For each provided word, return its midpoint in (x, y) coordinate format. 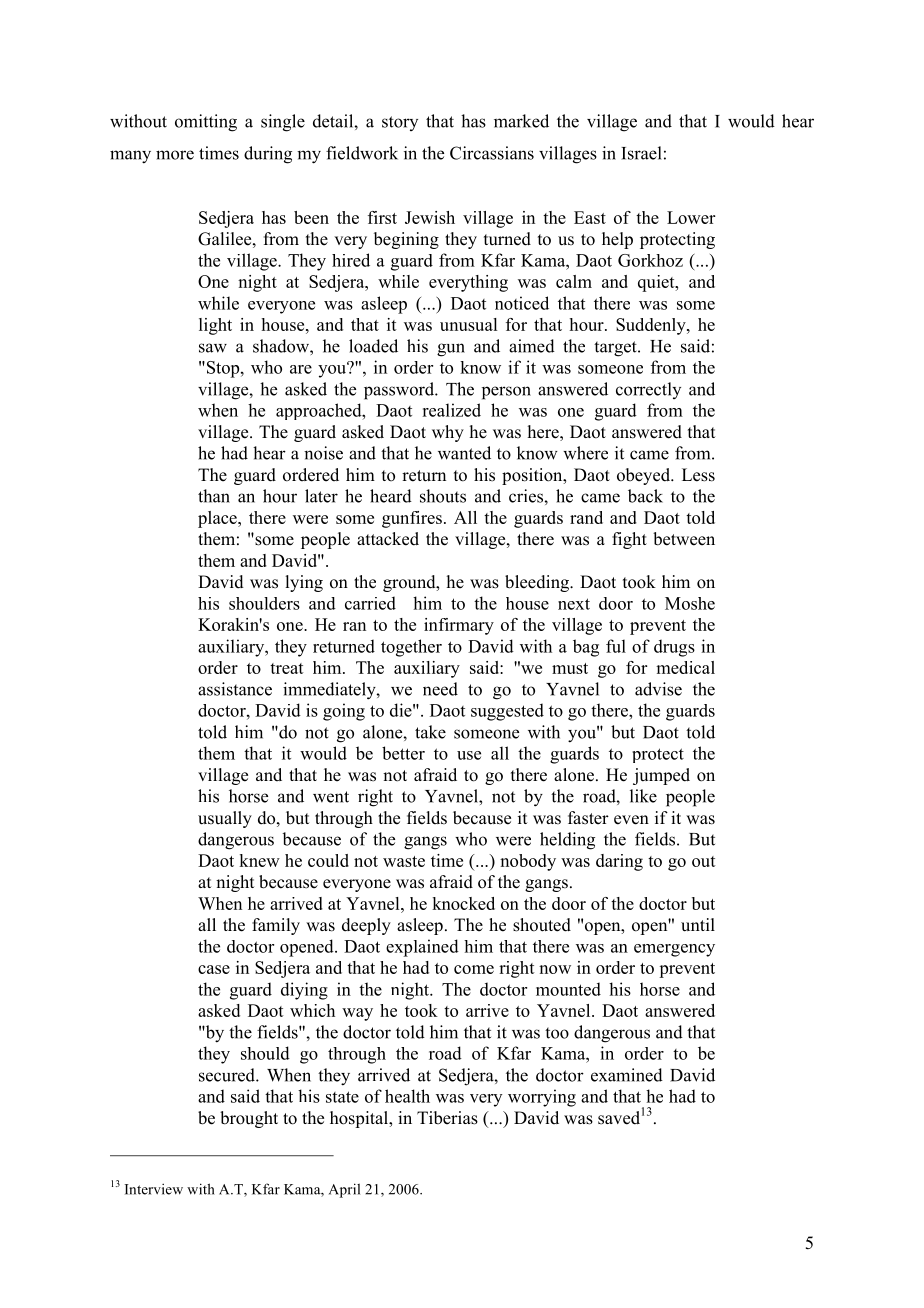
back (645, 496)
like (643, 796)
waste (404, 861)
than (214, 496)
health (407, 1096)
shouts (443, 496)
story (400, 123)
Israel (641, 153)
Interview (154, 1189)
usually (225, 819)
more (175, 155)
